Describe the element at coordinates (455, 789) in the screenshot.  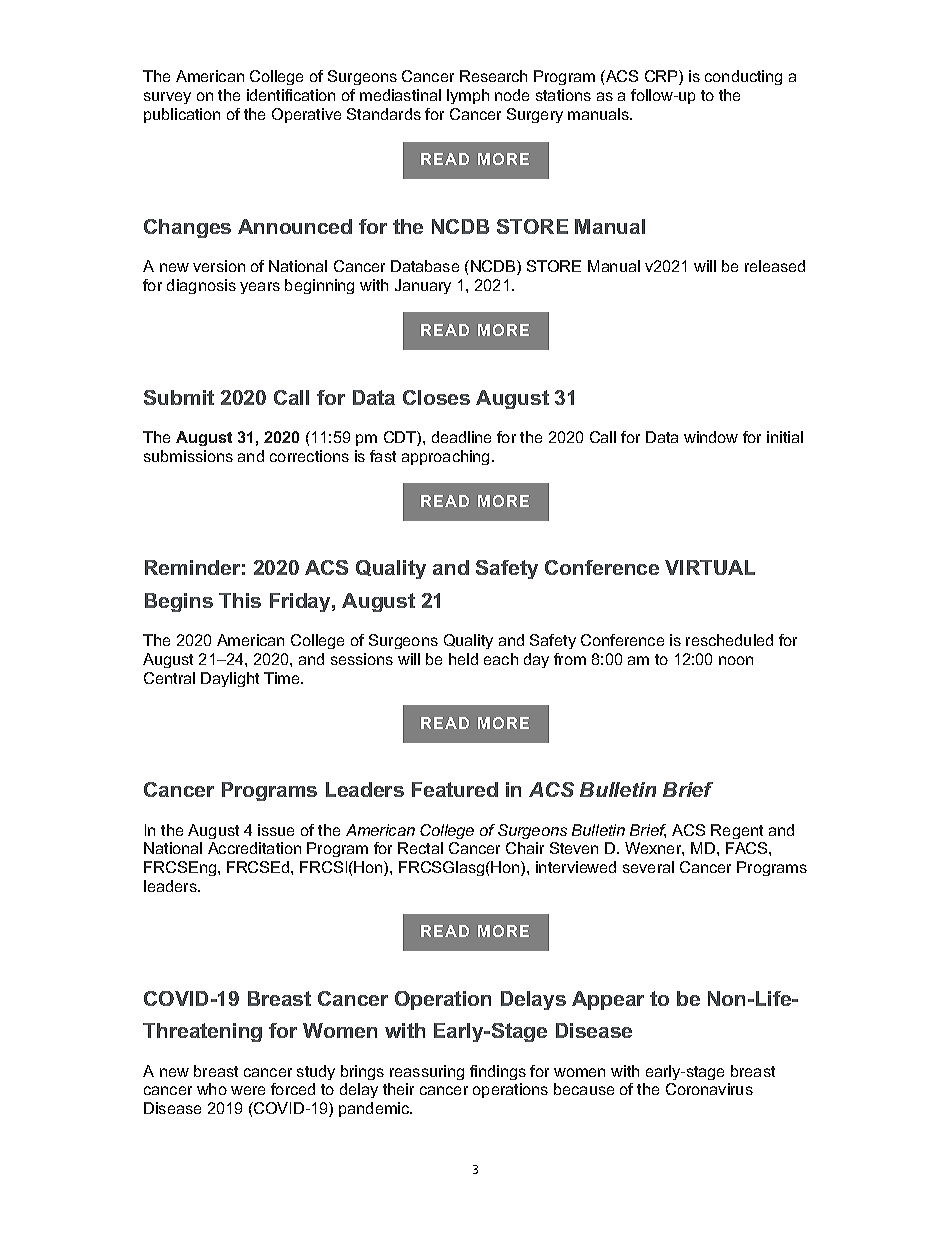
I see `Featured` at that location.
